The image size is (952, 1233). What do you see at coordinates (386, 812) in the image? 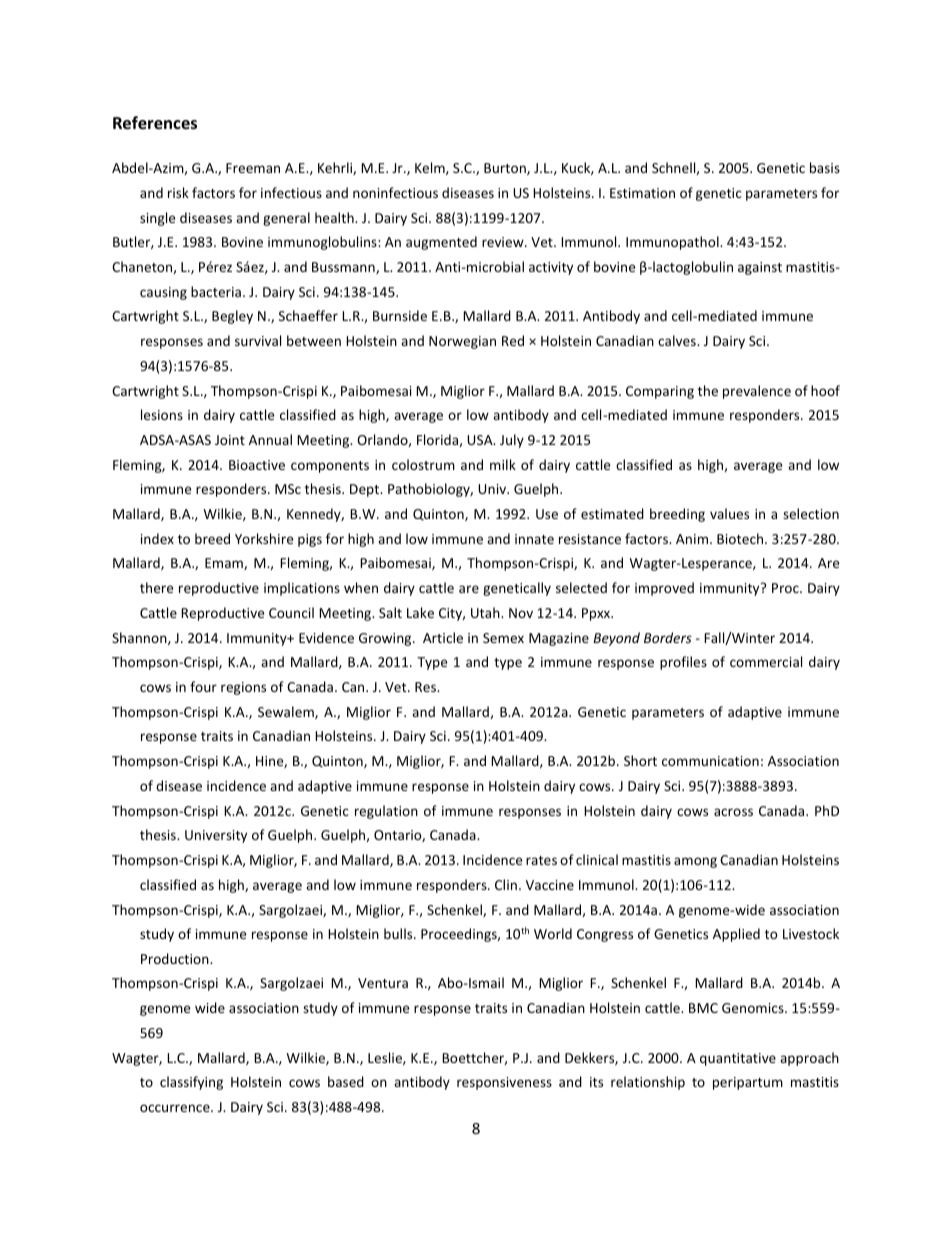
I see `regulation` at bounding box center [386, 812].
